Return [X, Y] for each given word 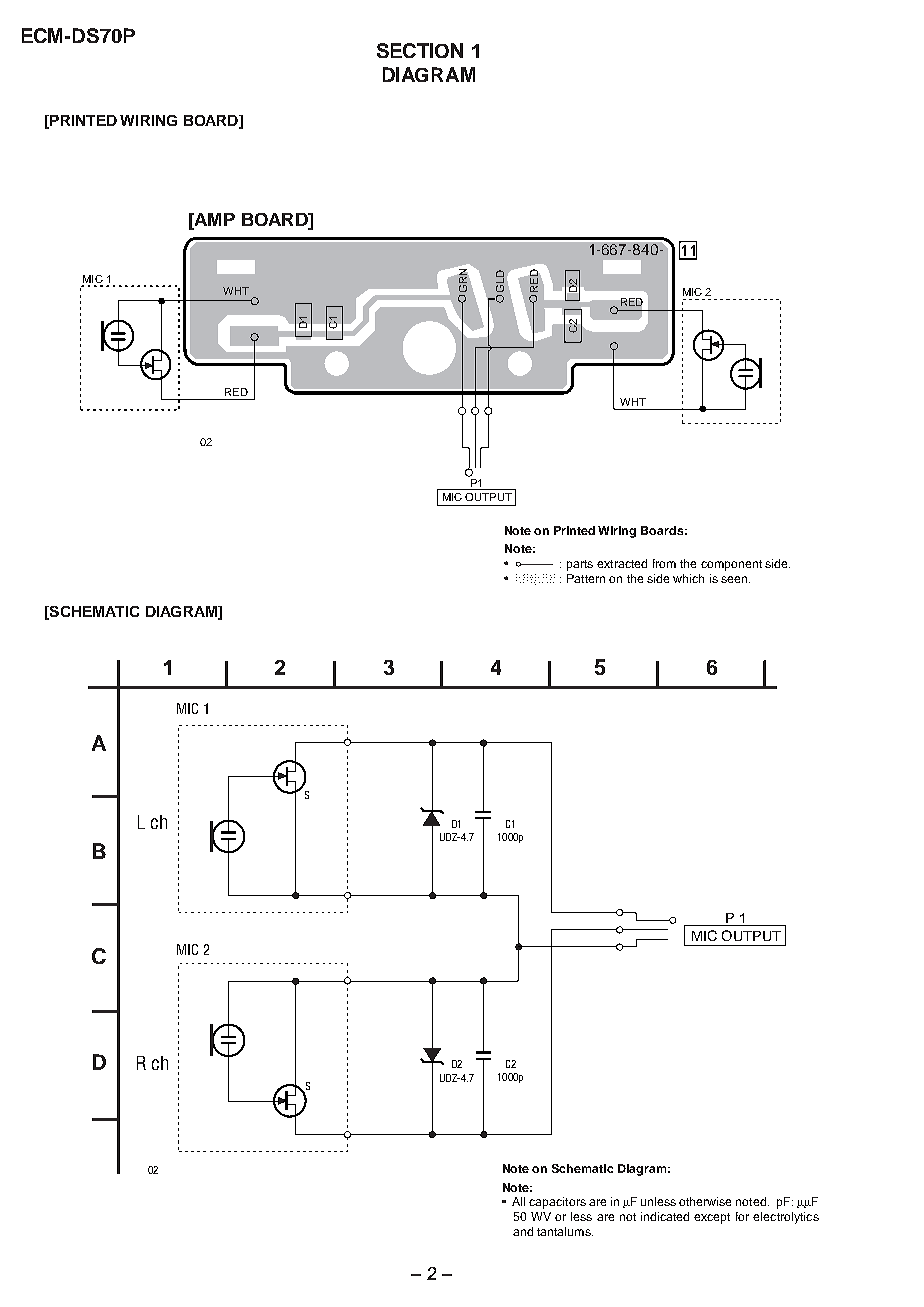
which [688, 578]
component [731, 565]
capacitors [557, 1203]
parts [580, 565]
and [523, 1231]
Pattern [586, 578]
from [664, 563]
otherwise [705, 1201]
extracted [622, 563]
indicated [665, 1216]
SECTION [420, 50]
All [518, 1201]
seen [735, 579]
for [742, 1216]
